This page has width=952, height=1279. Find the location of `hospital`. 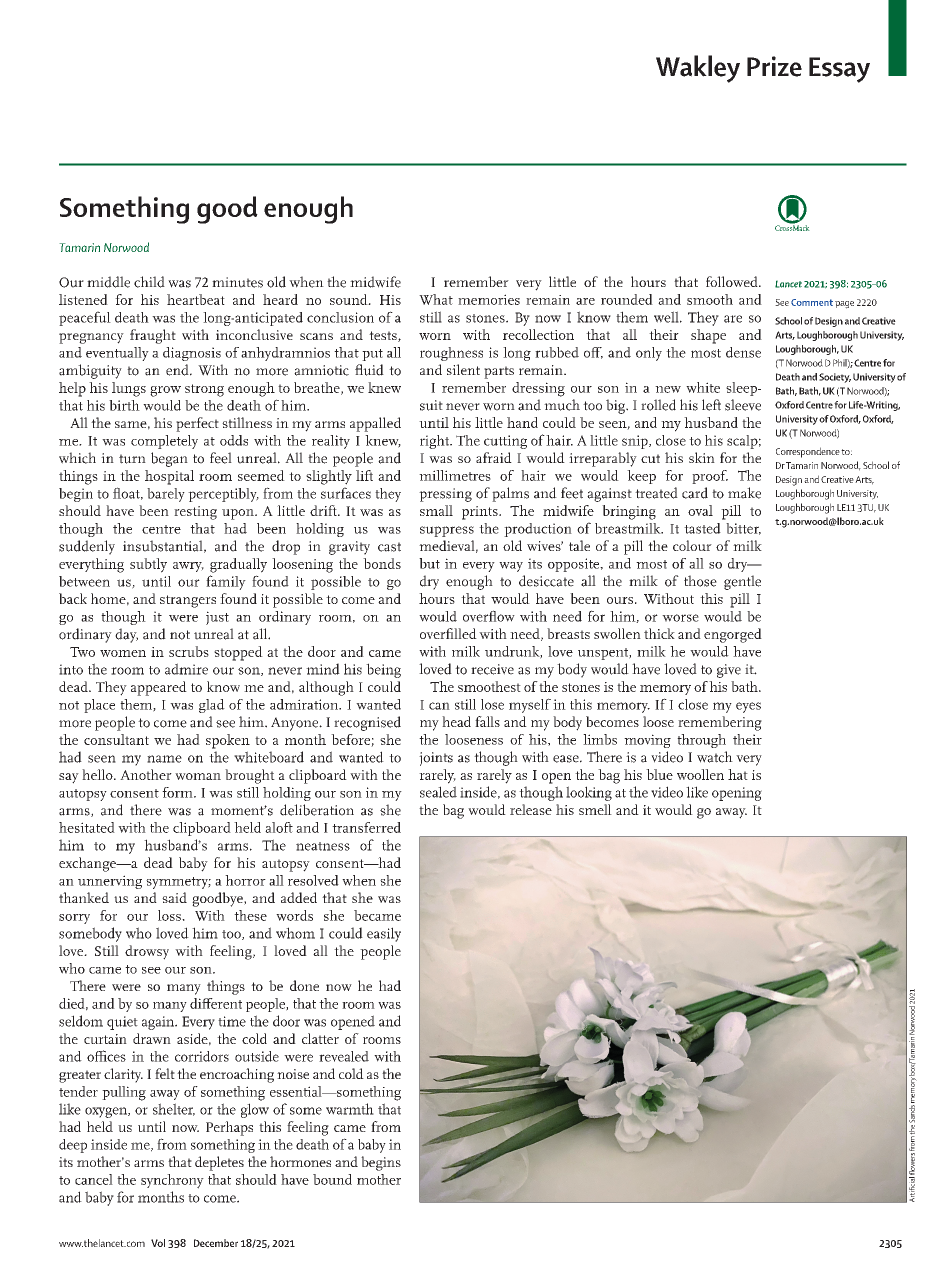

hospital is located at coordinates (169, 477).
